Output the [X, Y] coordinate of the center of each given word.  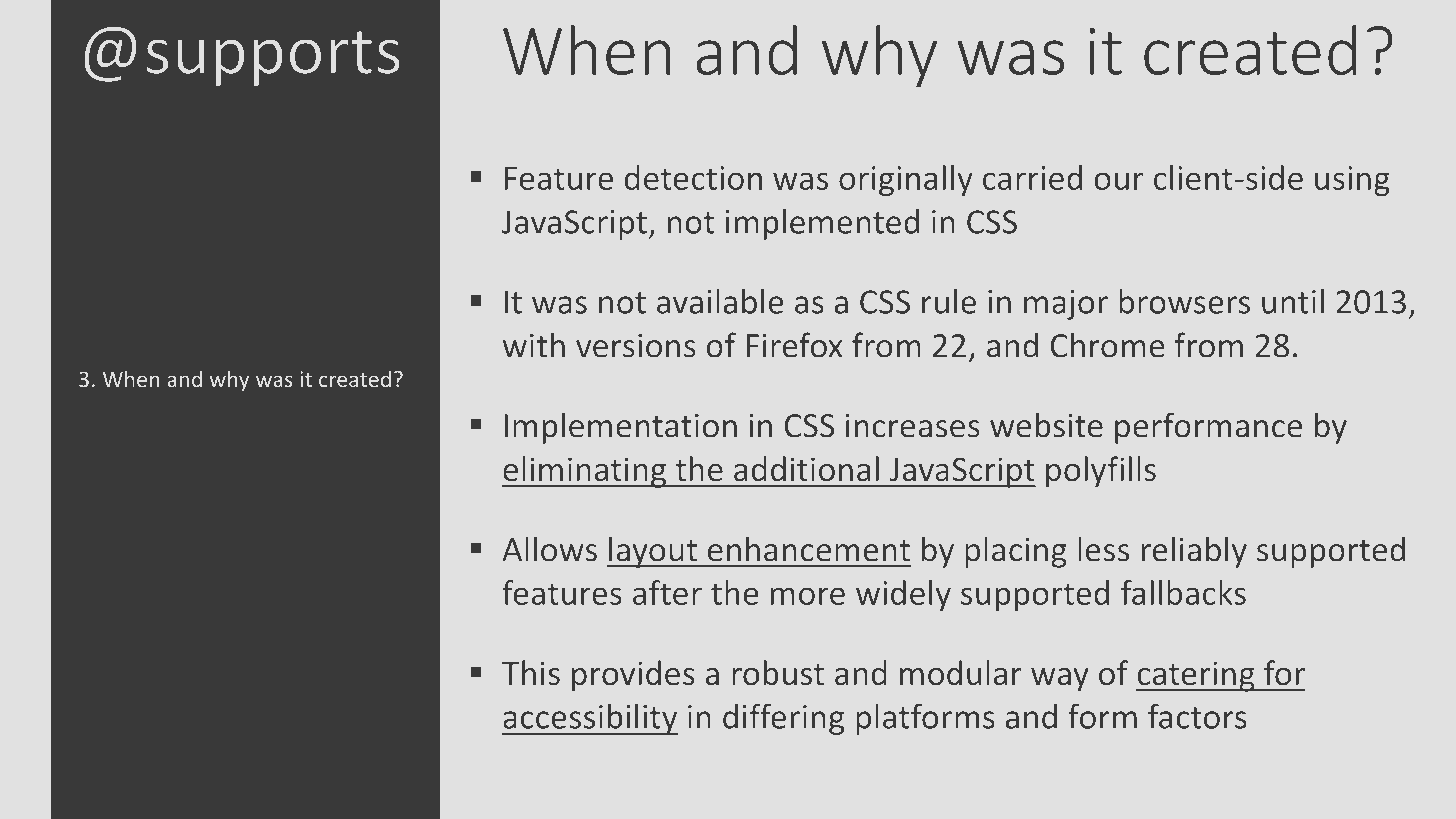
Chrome [1108, 345]
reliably [1194, 552]
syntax [251, 324]
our [1118, 181]
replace [307, 556]
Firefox [794, 345]
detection [693, 177]
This [531, 672]
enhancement [809, 549]
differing [783, 719]
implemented [822, 224]
